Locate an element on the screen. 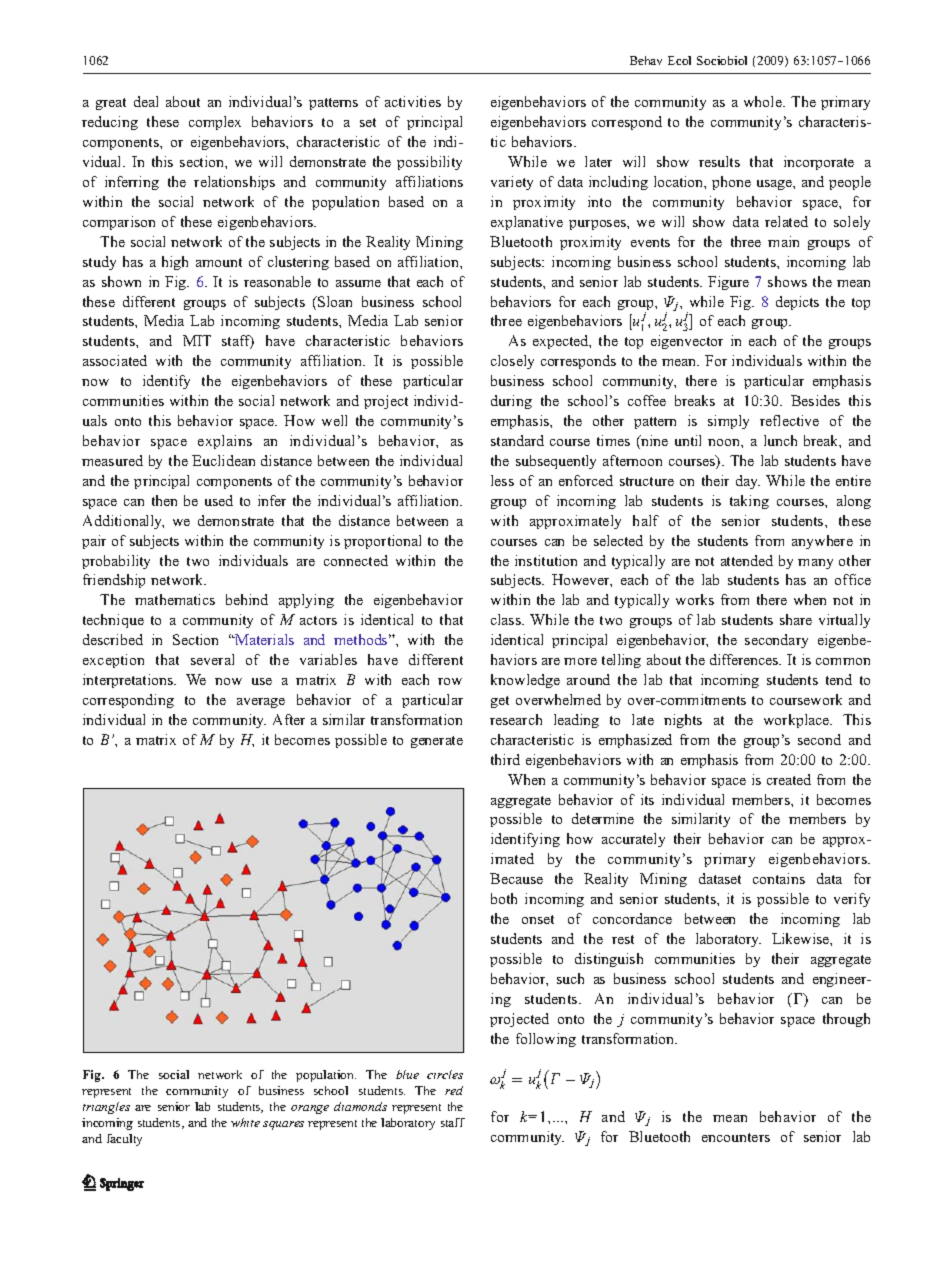 This screenshot has width=952, height=1265. taking is located at coordinates (749, 502).
